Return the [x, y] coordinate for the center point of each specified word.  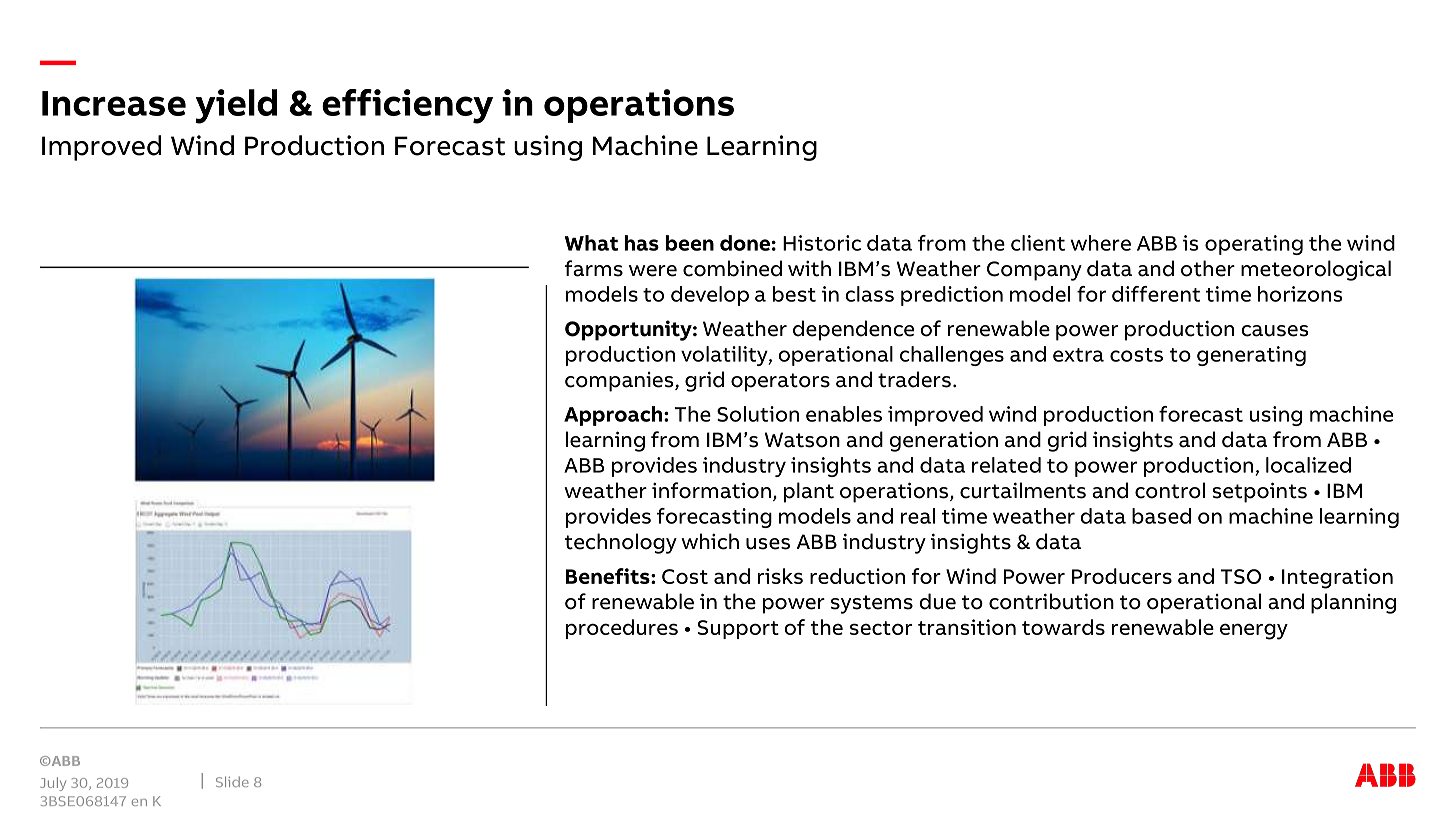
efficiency [407, 106]
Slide [232, 781]
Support [738, 629]
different [1156, 294]
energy [1254, 631]
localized [1308, 465]
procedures [622, 629]
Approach [614, 416]
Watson [802, 440]
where [1100, 243]
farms [594, 268]
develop [710, 296]
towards [1063, 627]
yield [236, 106]
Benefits [609, 576]
